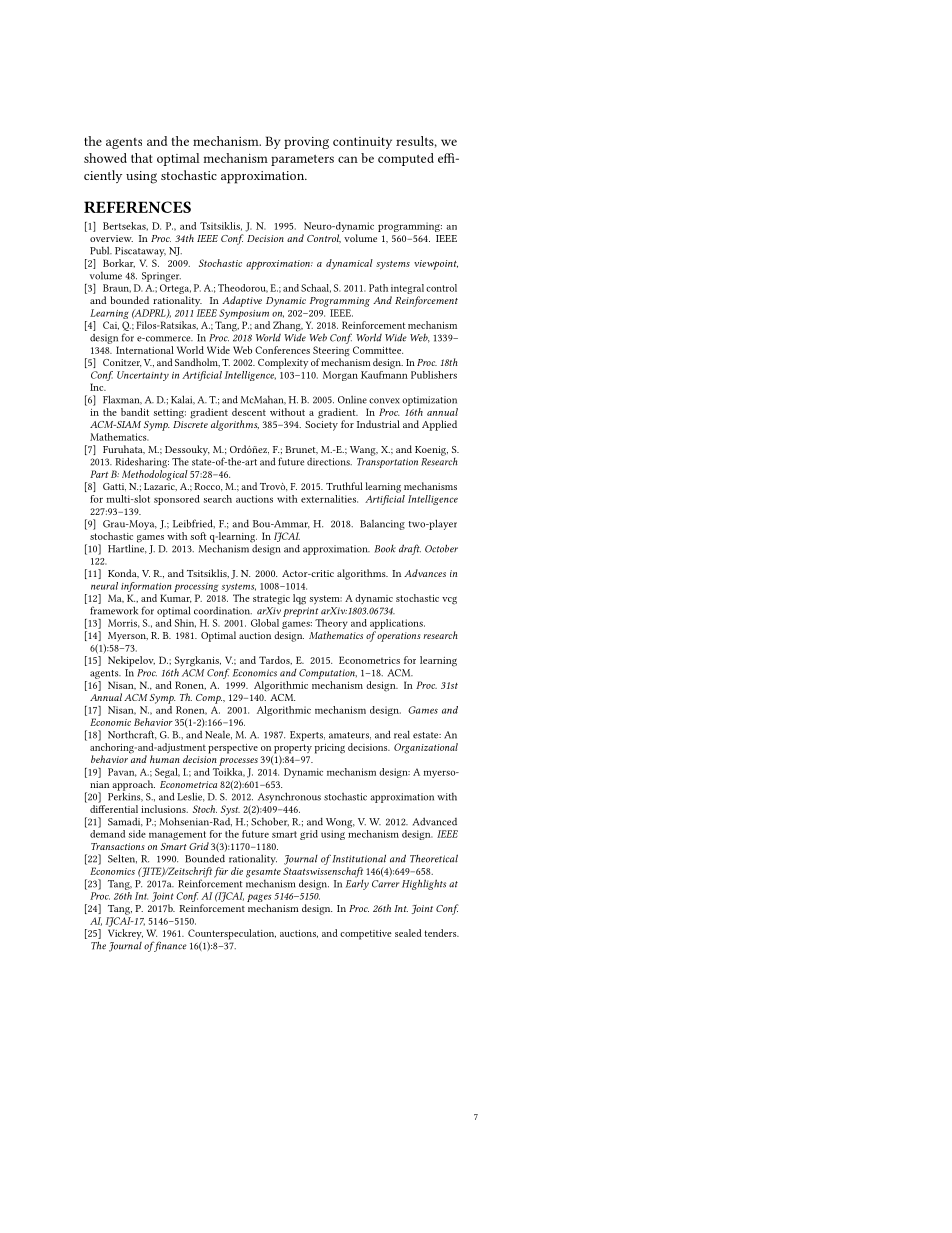  What do you see at coordinates (362, 143) in the image?
I see `continuity` at bounding box center [362, 143].
